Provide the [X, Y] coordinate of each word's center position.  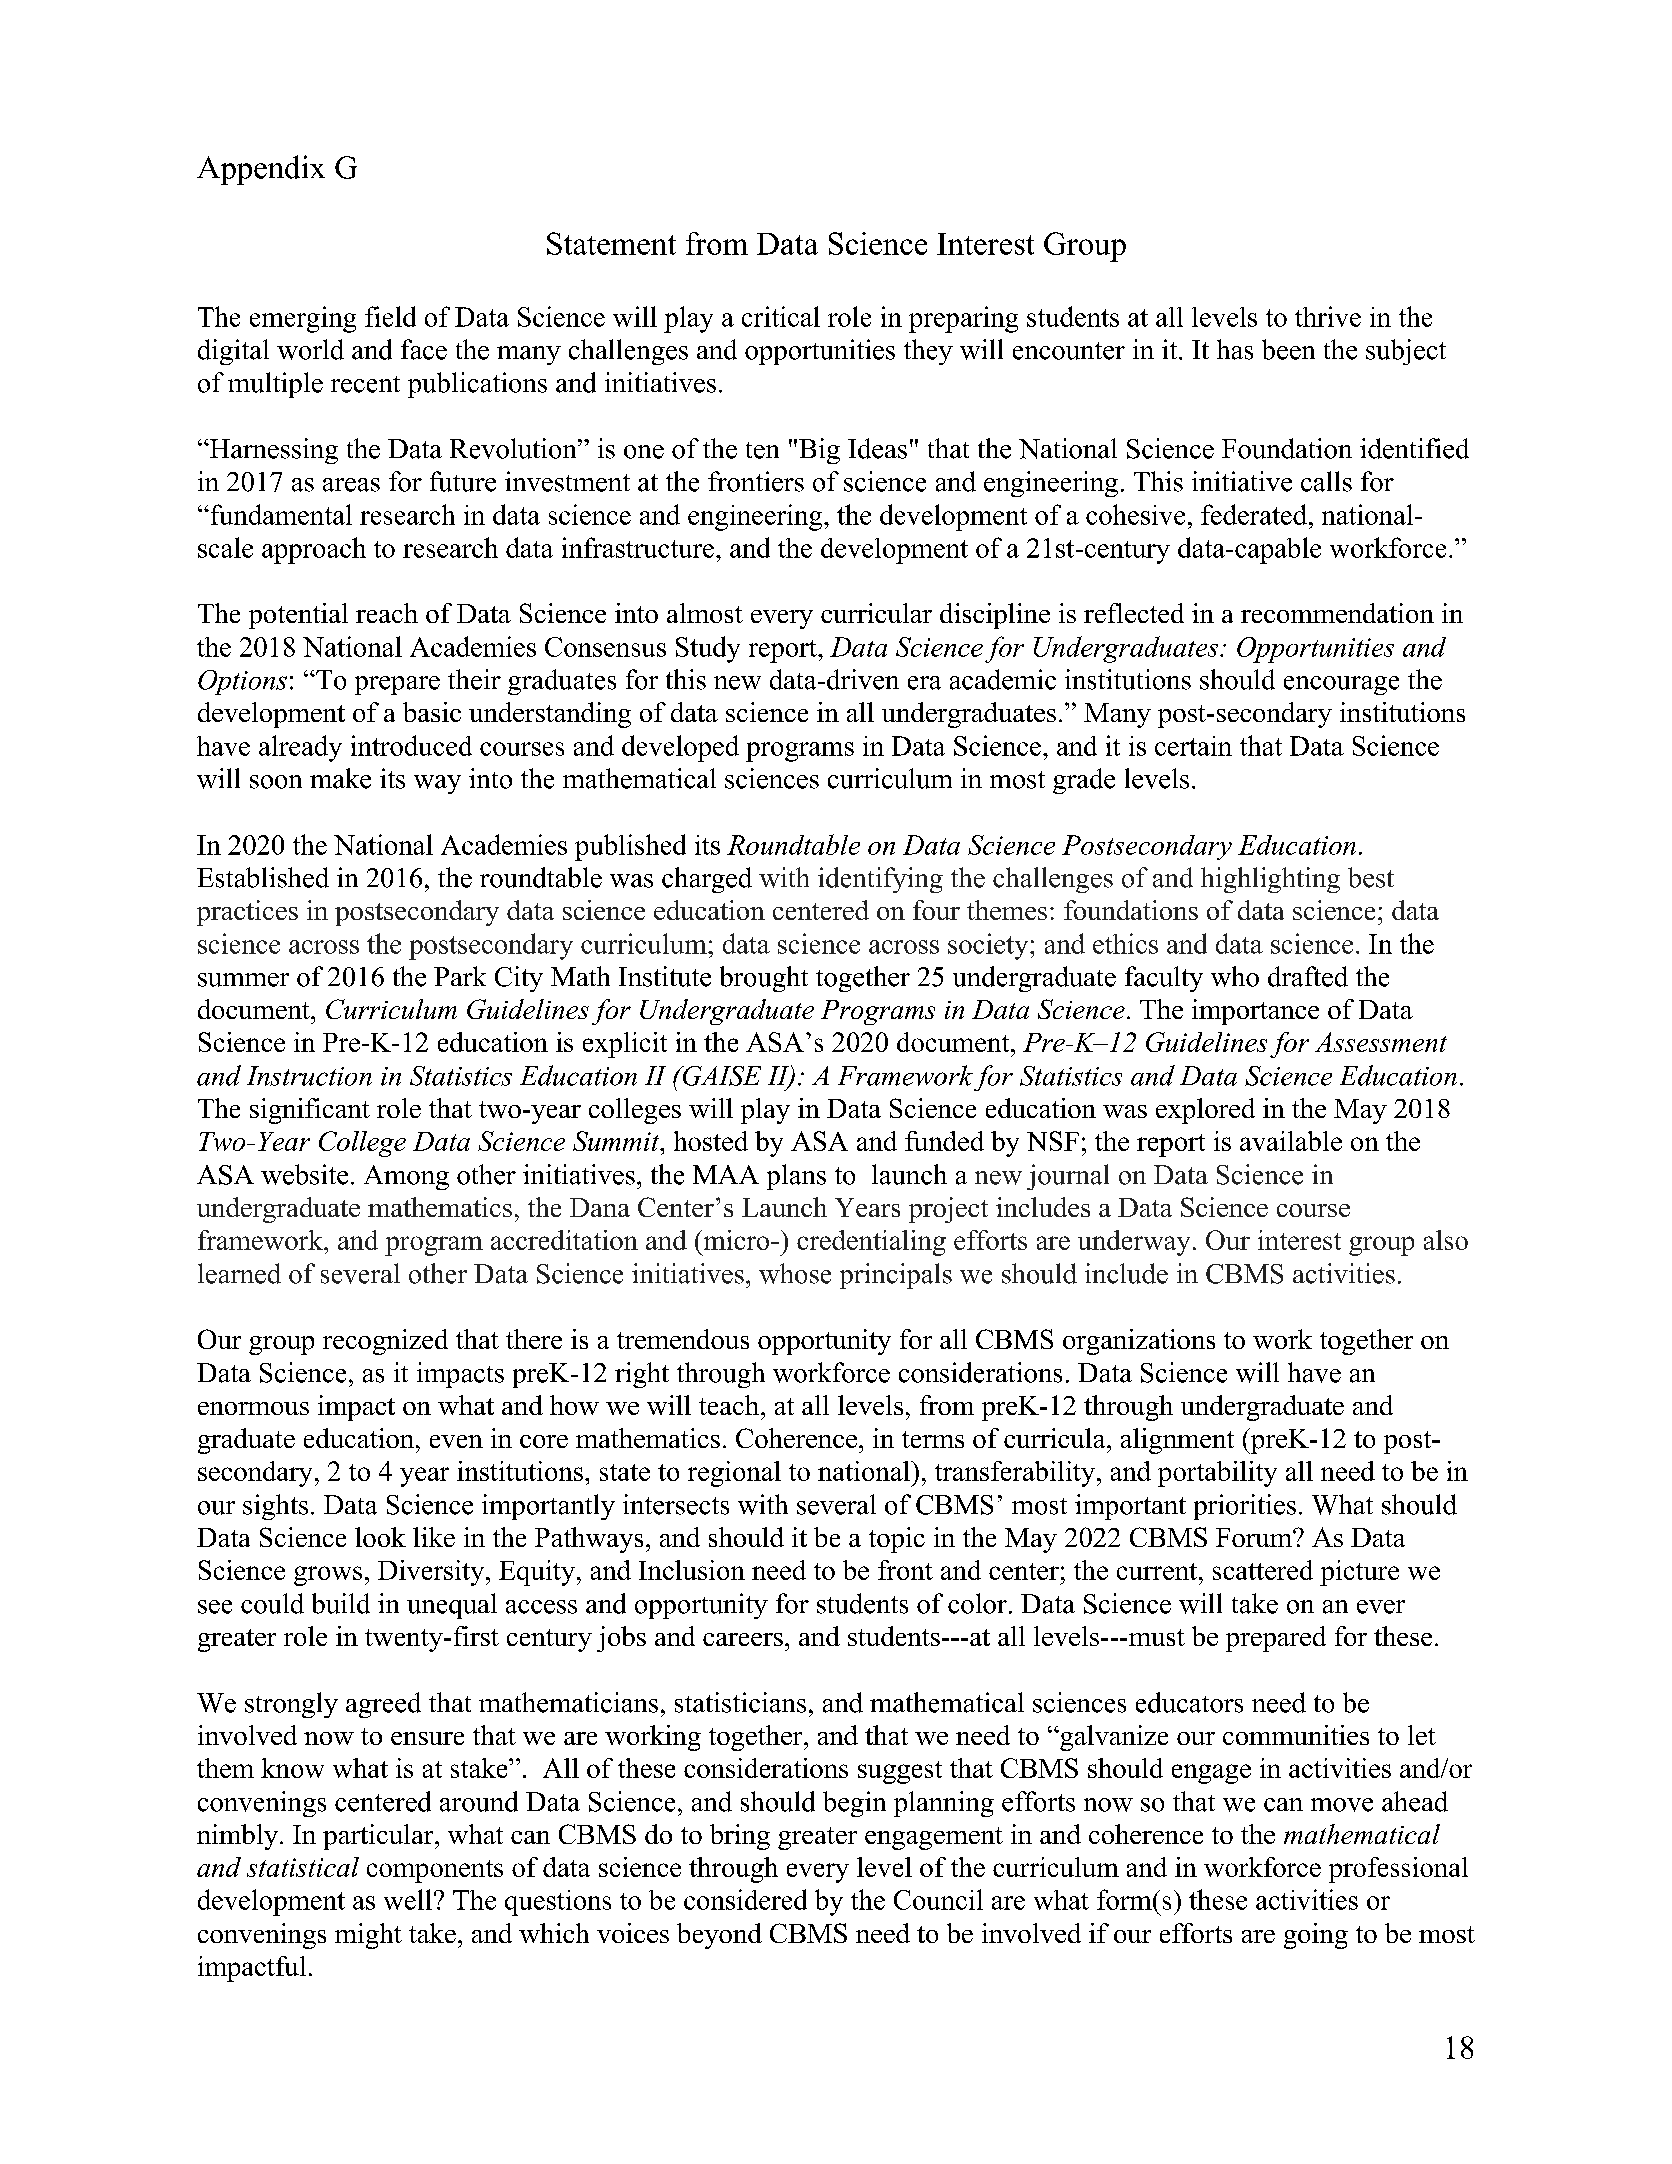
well [408, 1899]
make [340, 778]
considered [745, 1899]
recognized [385, 1342]
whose [795, 1273]
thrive [1328, 316]
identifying [880, 880]
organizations [1139, 1342]
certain [1193, 746]
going [1316, 1936]
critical [781, 316]
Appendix [261, 170]
